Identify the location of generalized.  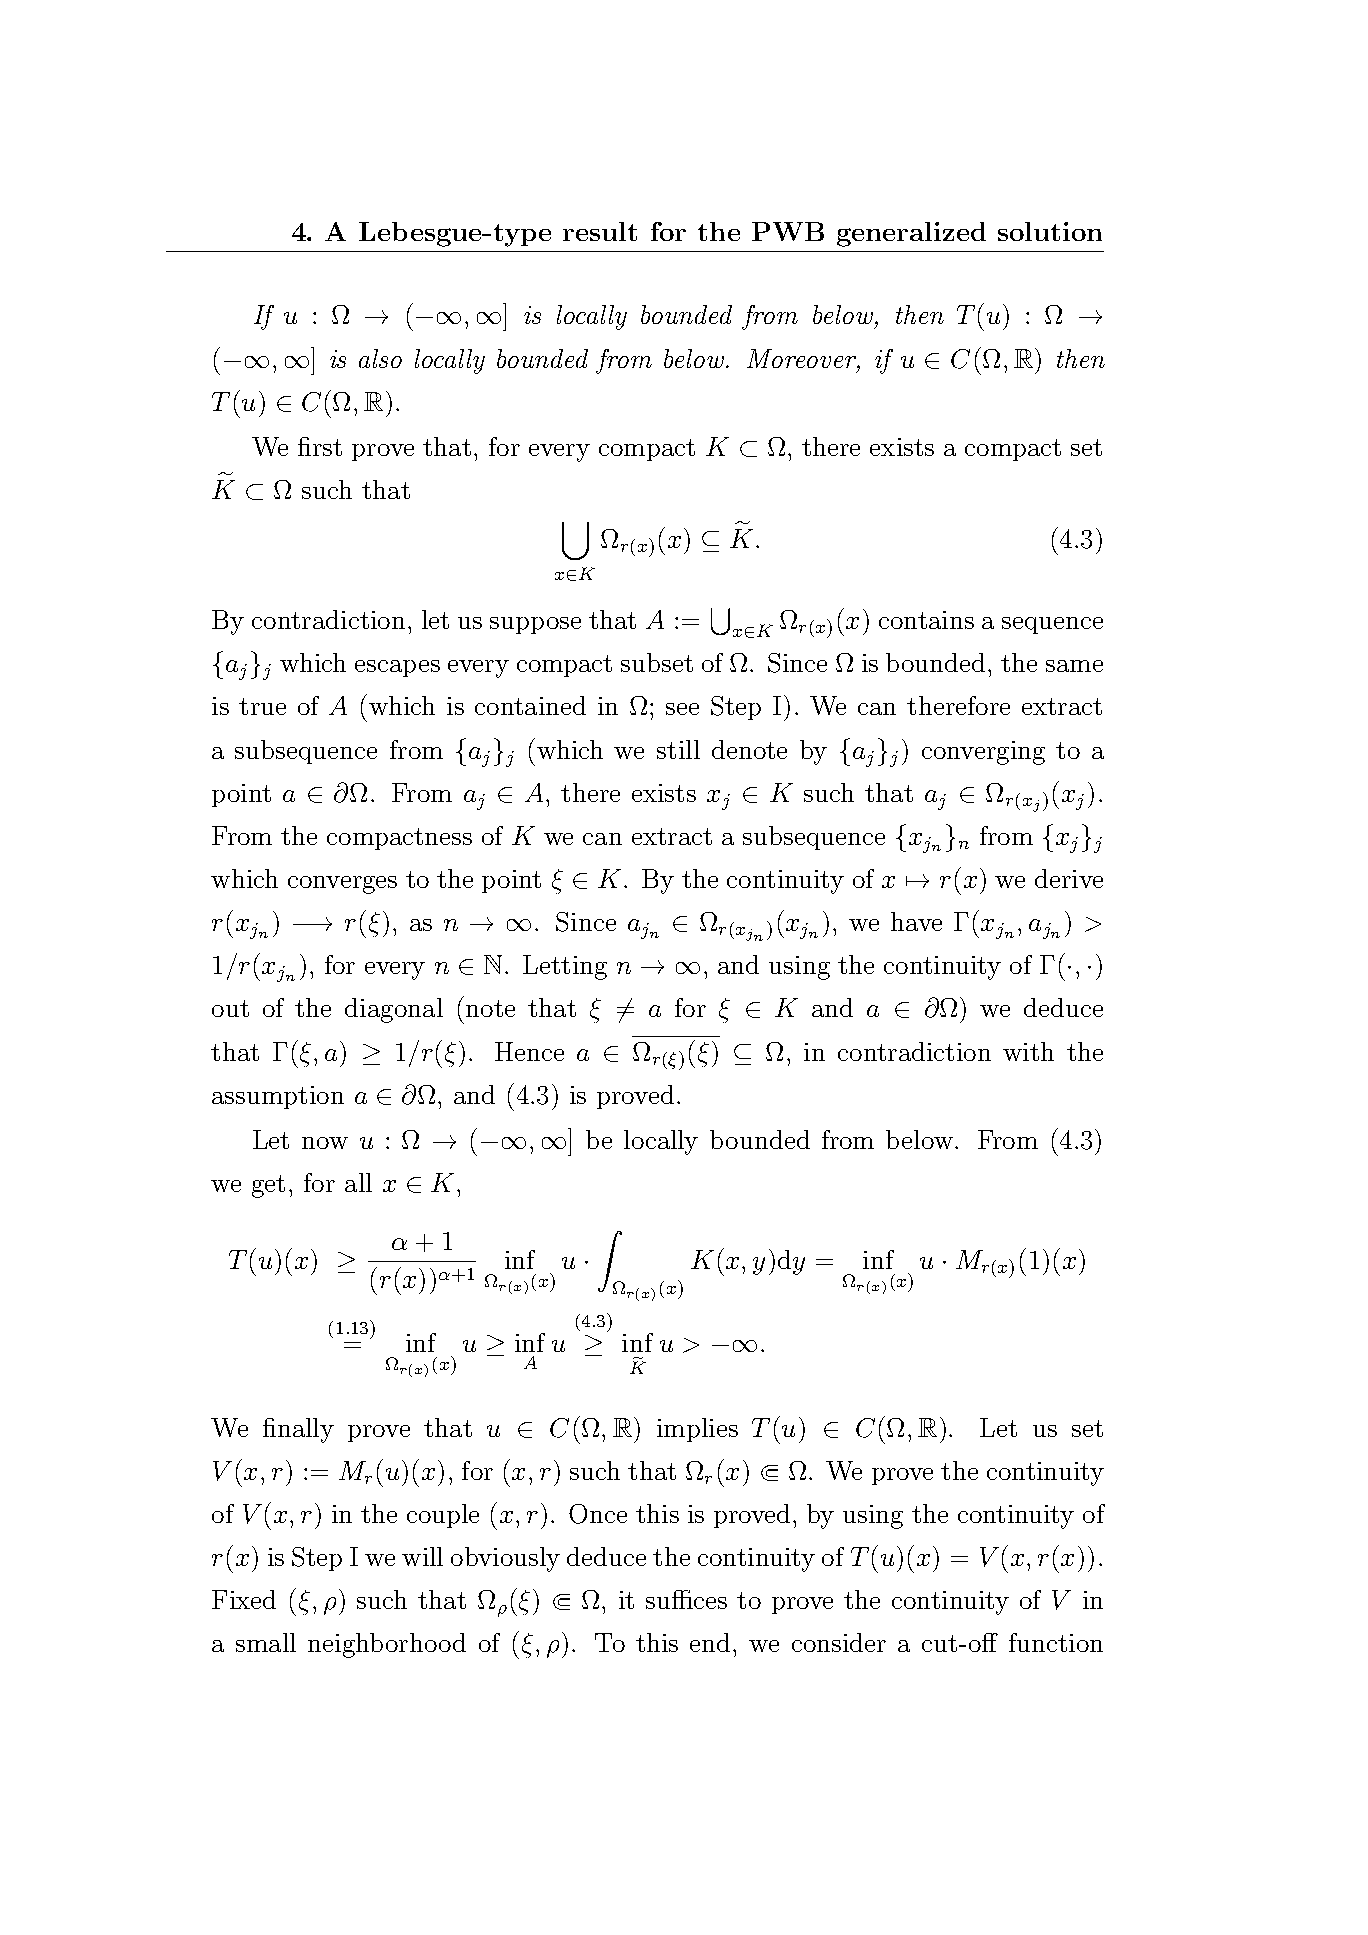
(911, 234).
